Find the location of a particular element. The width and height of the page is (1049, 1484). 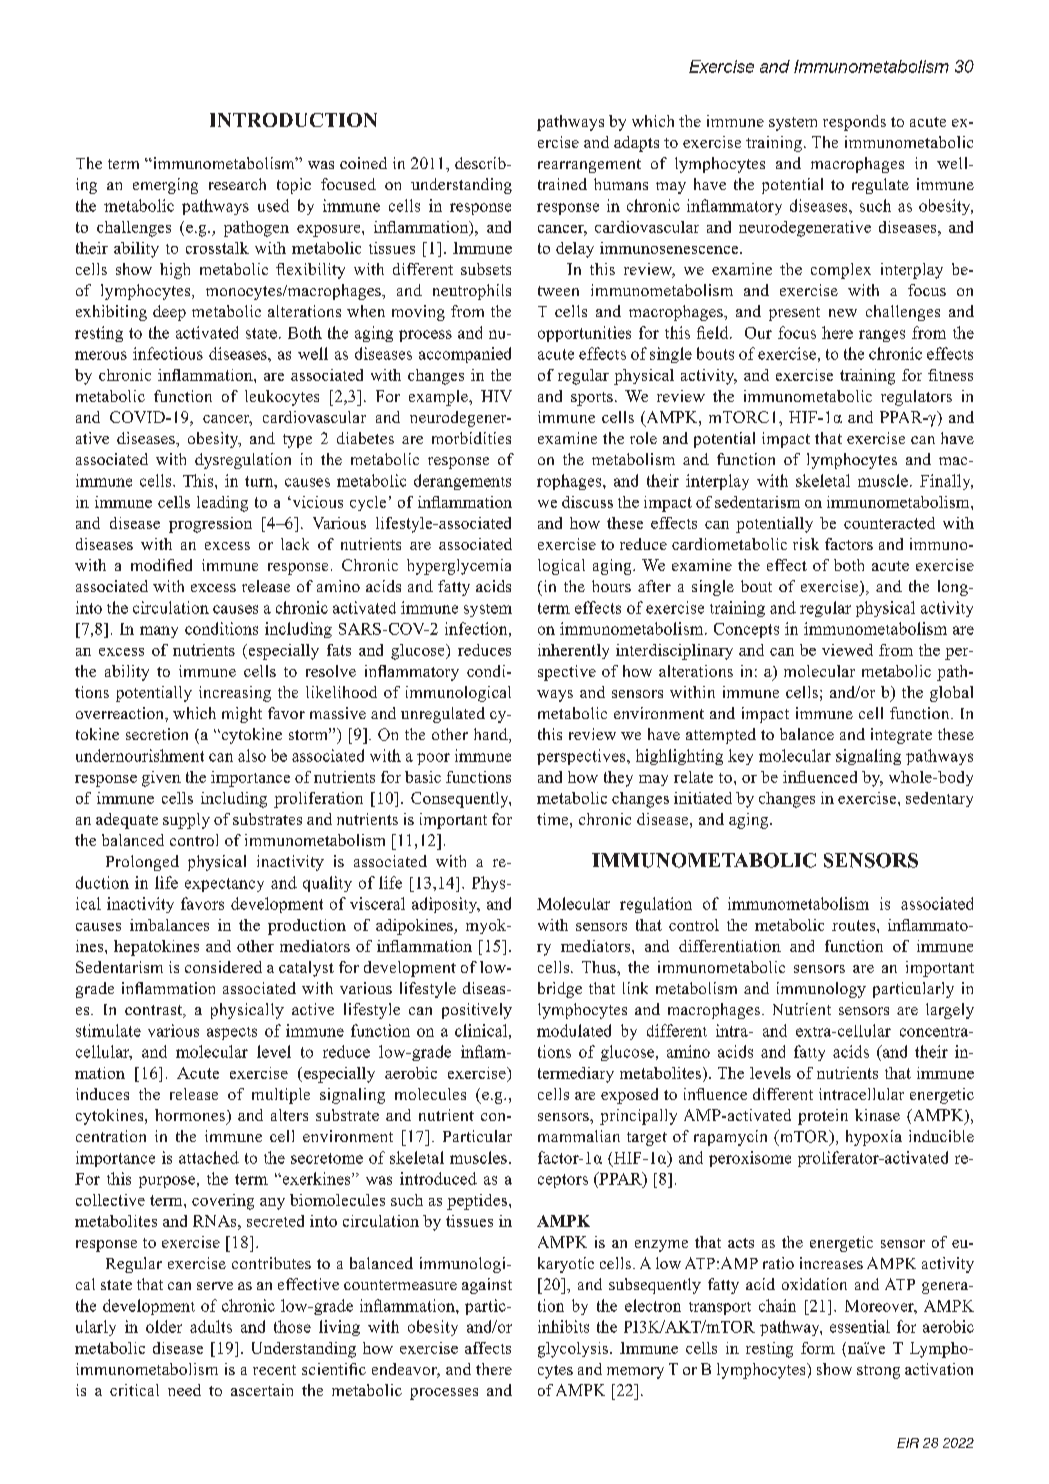

counteracted is located at coordinates (889, 523).
